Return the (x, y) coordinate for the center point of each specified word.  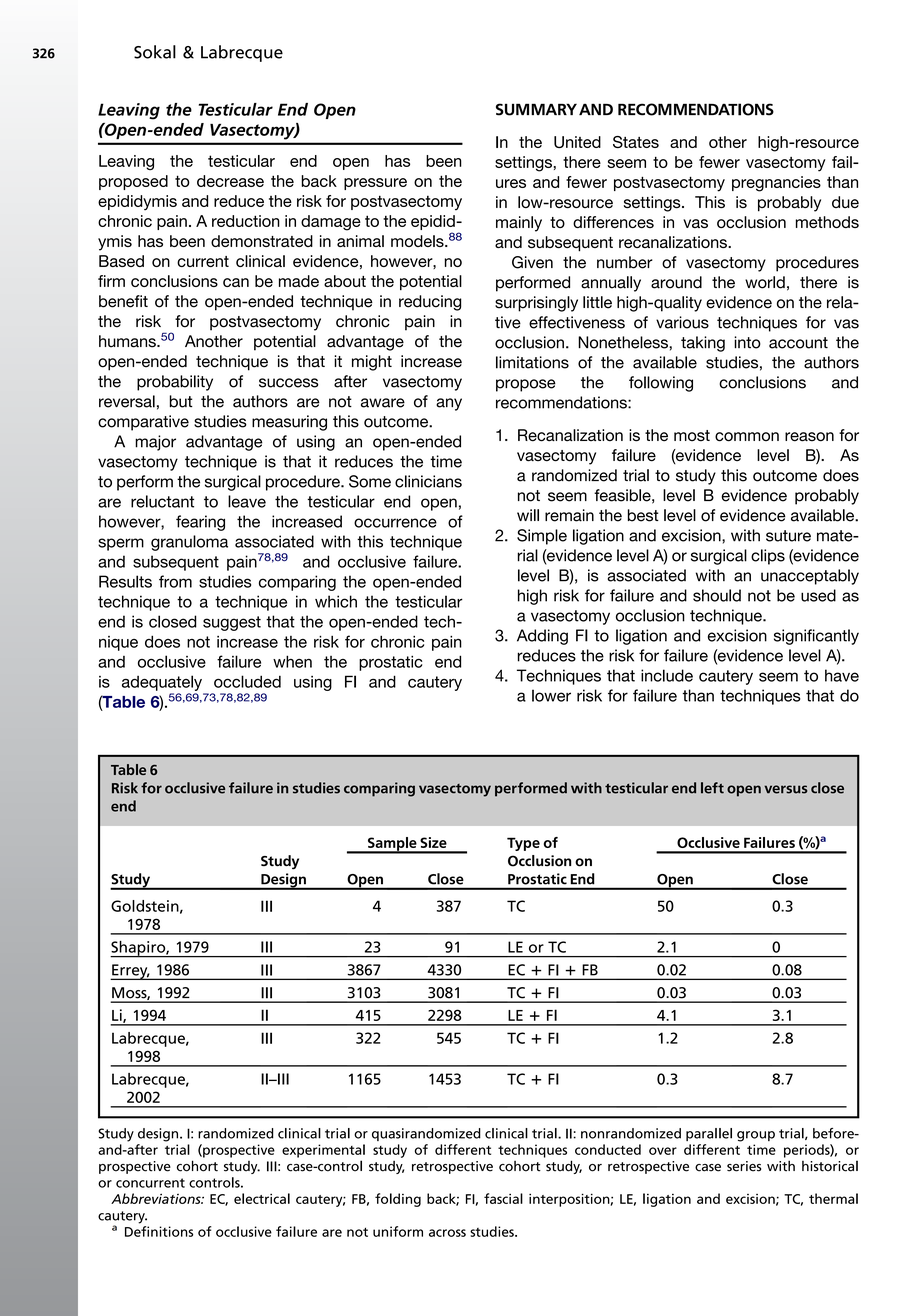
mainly (519, 224)
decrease (230, 181)
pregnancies (776, 184)
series (744, 1166)
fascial (503, 1198)
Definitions (159, 1231)
